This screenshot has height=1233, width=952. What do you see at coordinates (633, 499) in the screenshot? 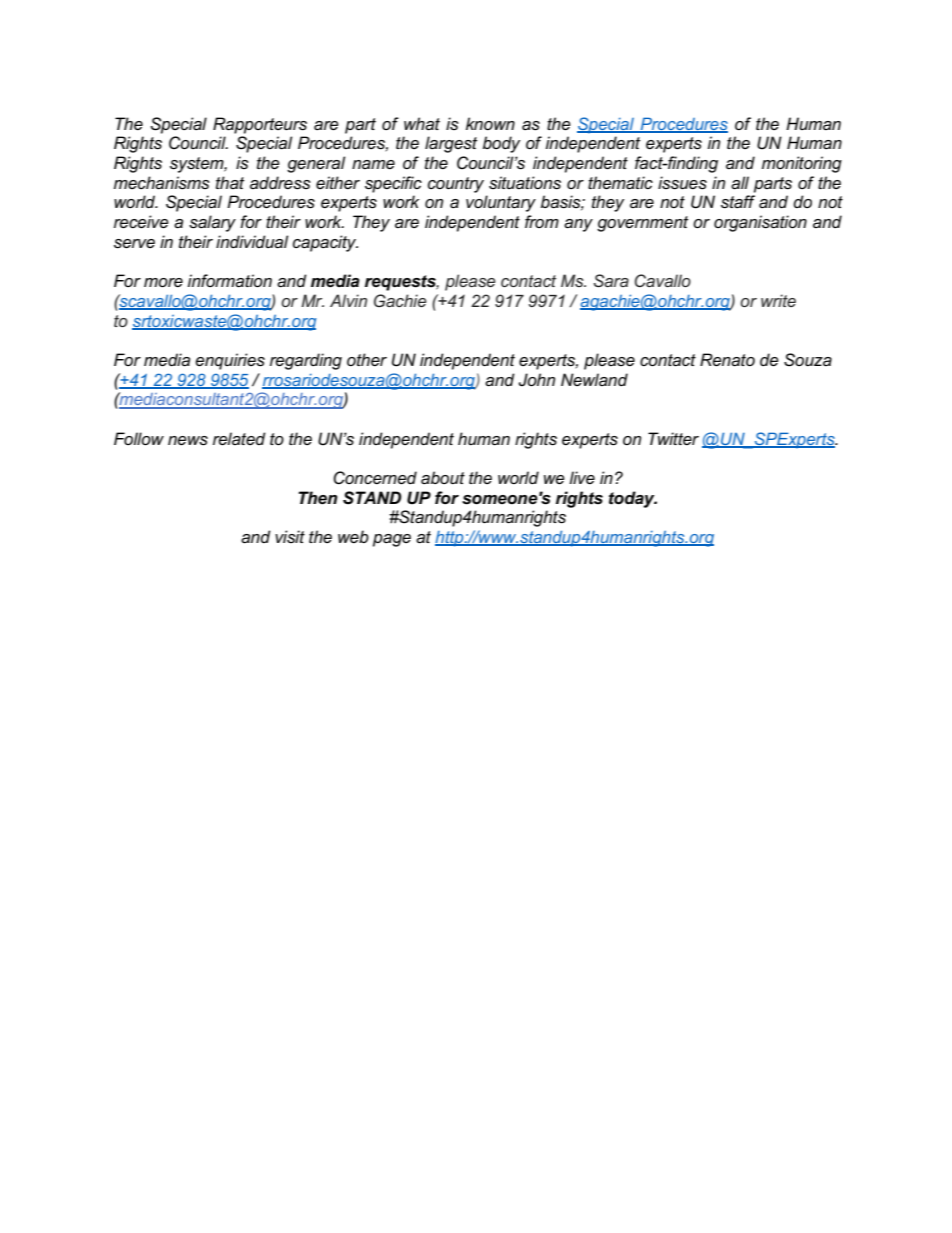
I see `today` at bounding box center [633, 499].
